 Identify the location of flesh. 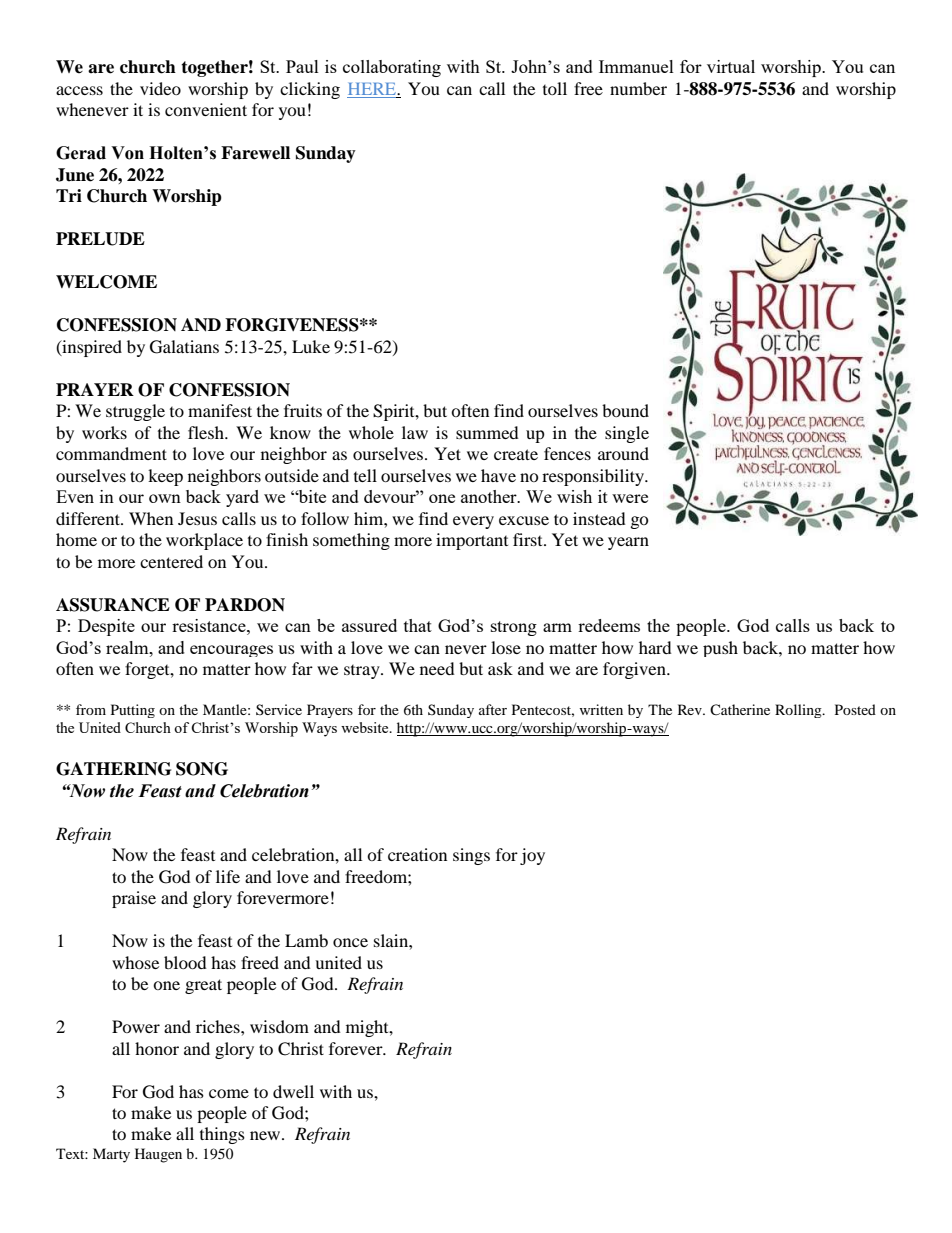
(207, 432).
